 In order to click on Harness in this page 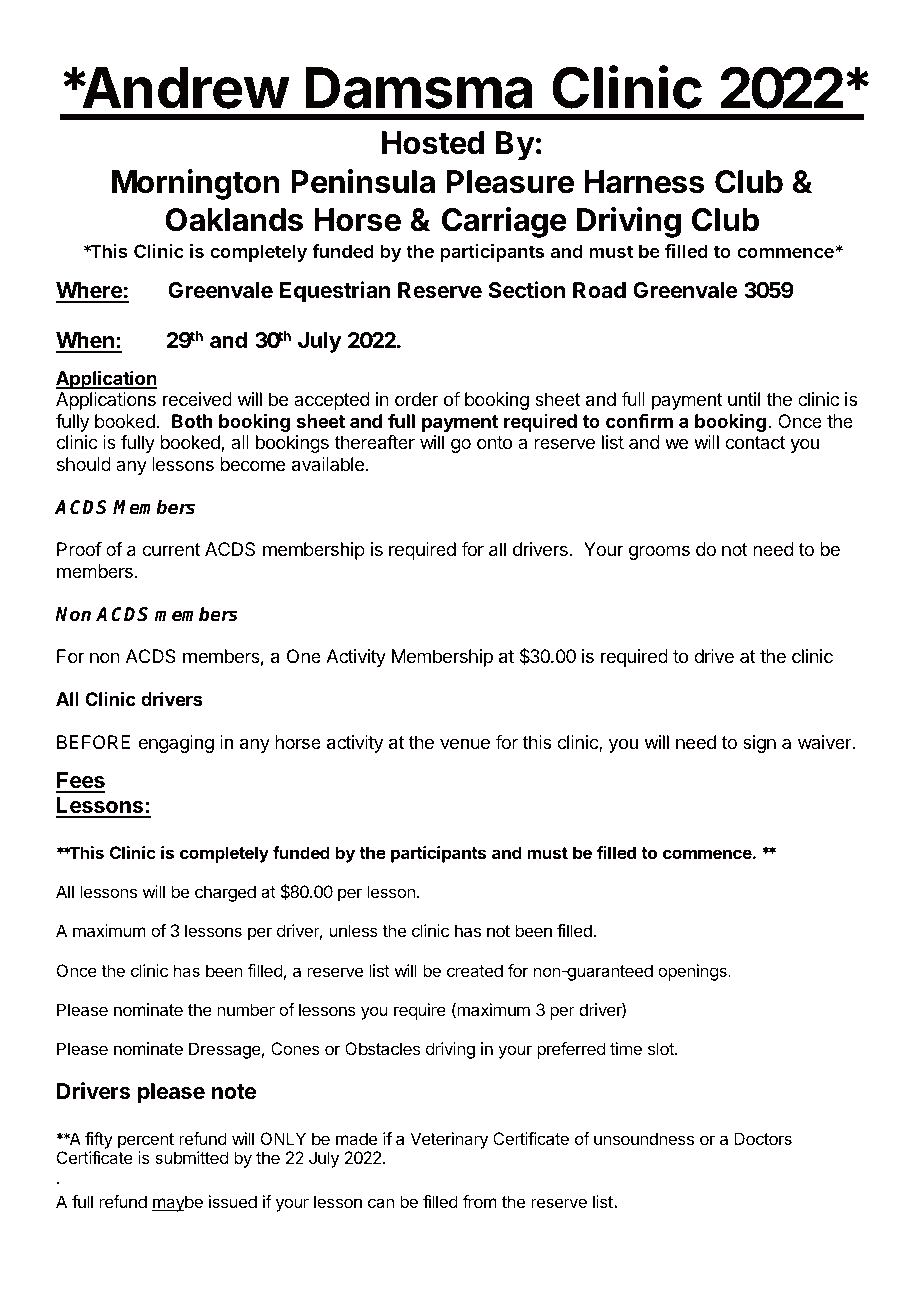, I will do `click(644, 182)`.
